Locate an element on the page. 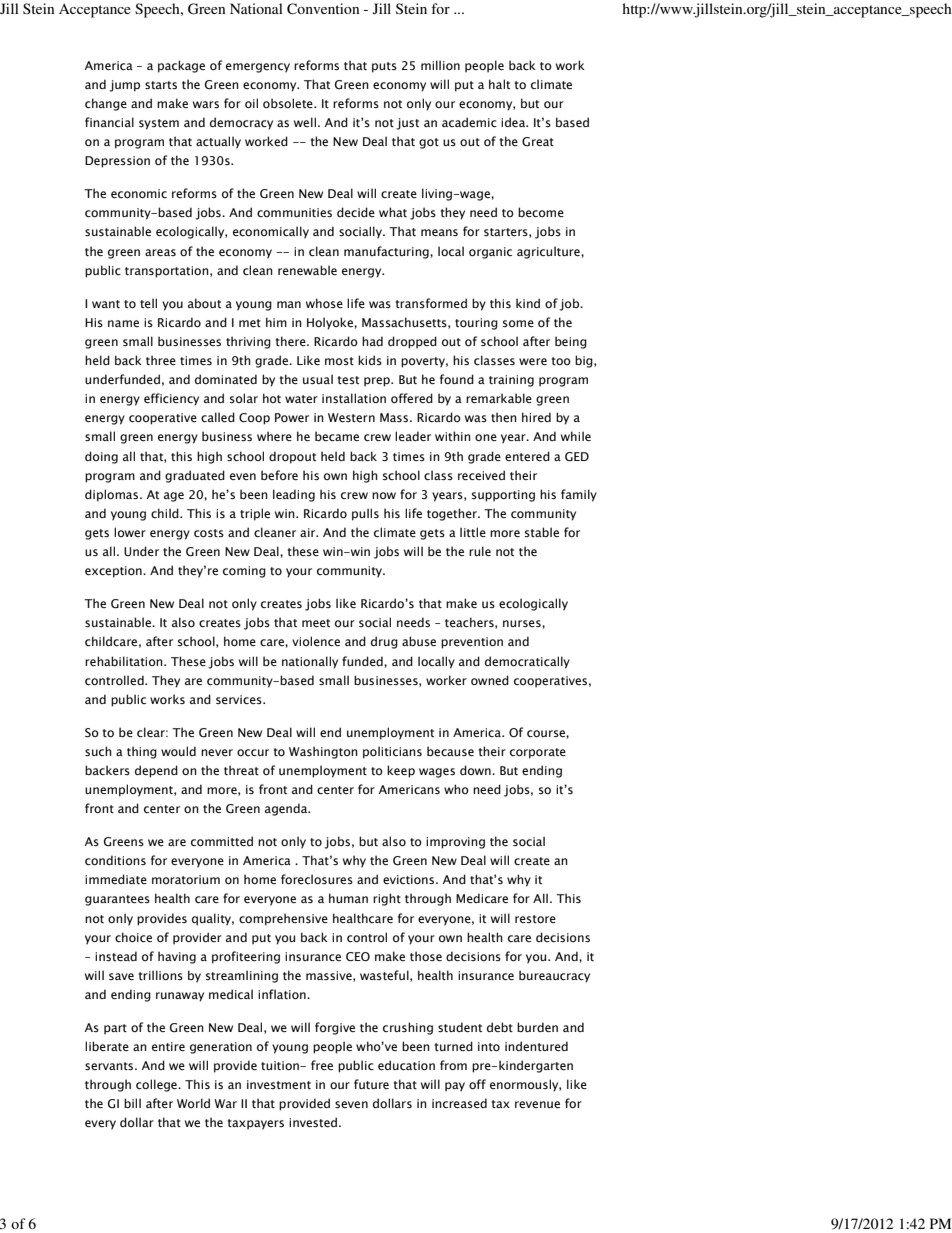  package is located at coordinates (181, 66).
